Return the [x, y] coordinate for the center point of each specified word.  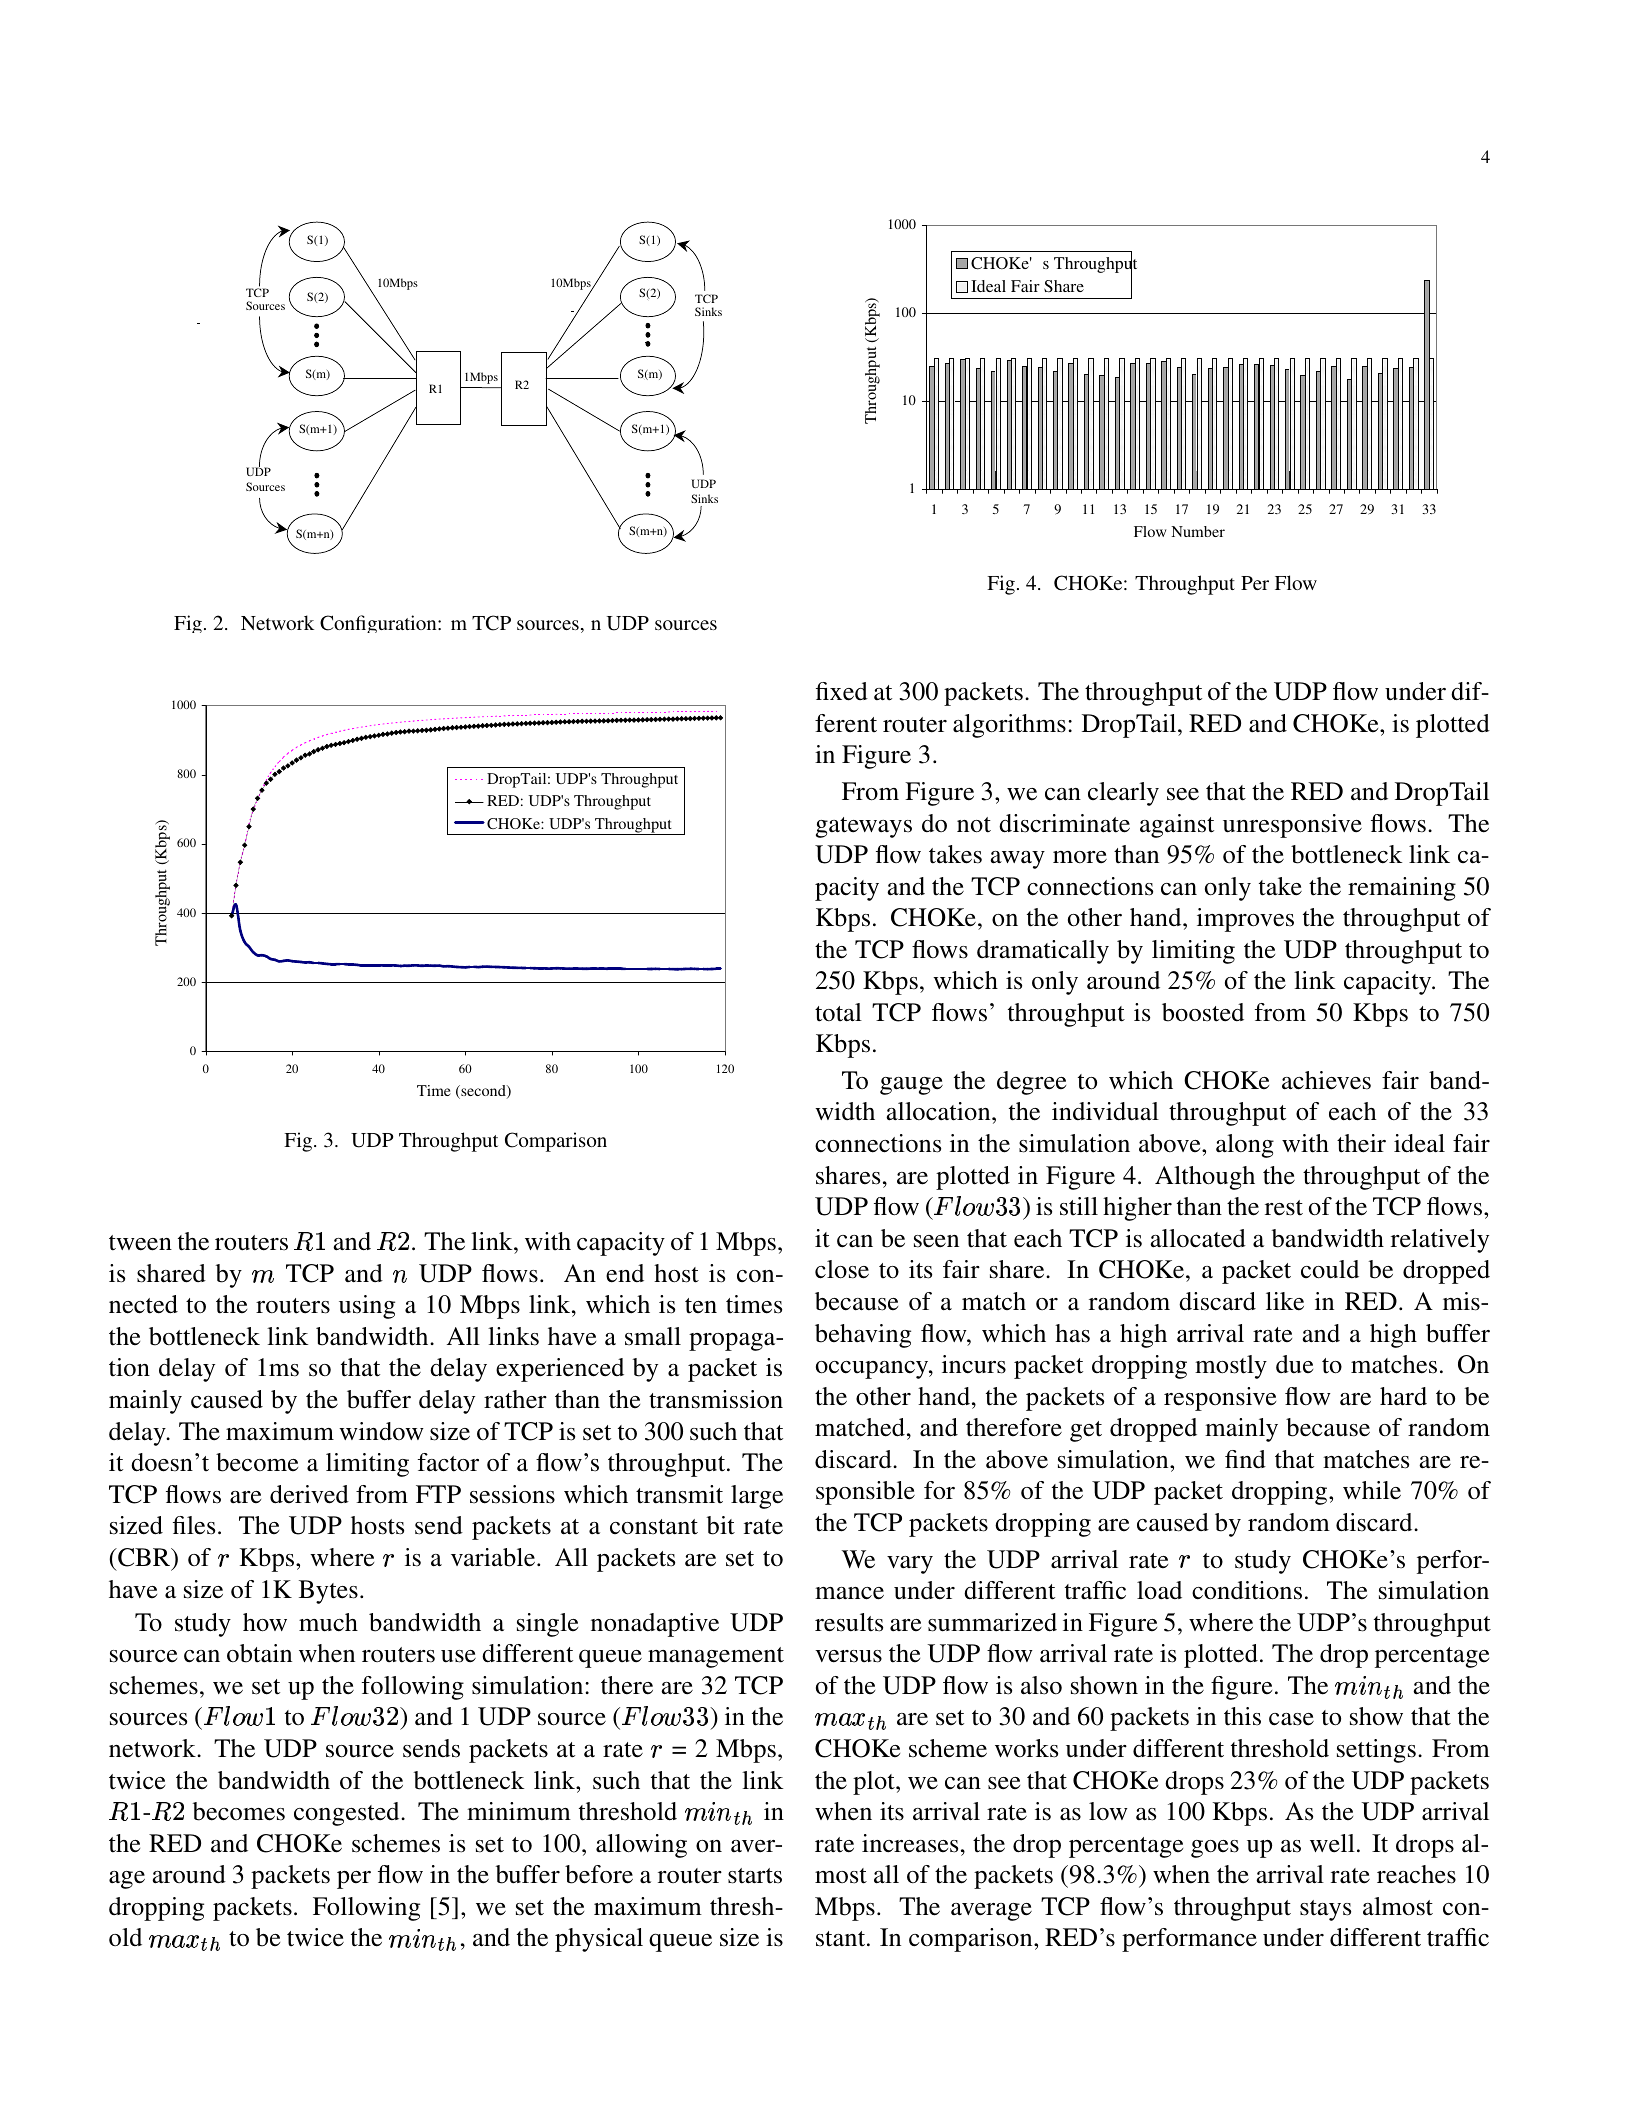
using [367, 1307]
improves [1245, 920]
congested [348, 1814]
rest [1284, 1208]
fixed [842, 691]
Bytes [328, 1592]
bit [720, 1525]
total [838, 1012]
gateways [864, 827]
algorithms [1009, 726]
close [842, 1269]
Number [1198, 531]
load [1159, 1590]
